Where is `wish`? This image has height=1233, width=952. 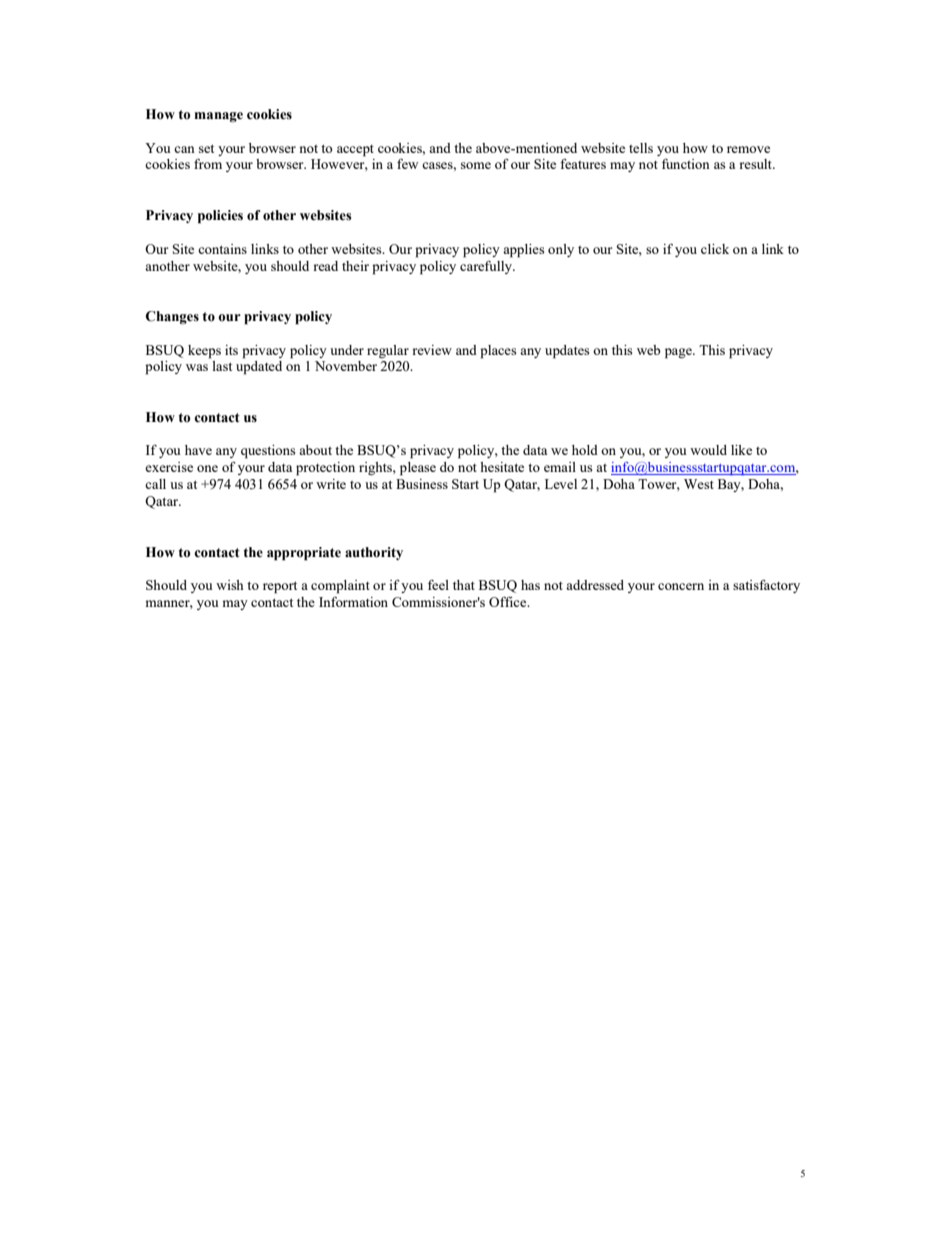 wish is located at coordinates (230, 585).
